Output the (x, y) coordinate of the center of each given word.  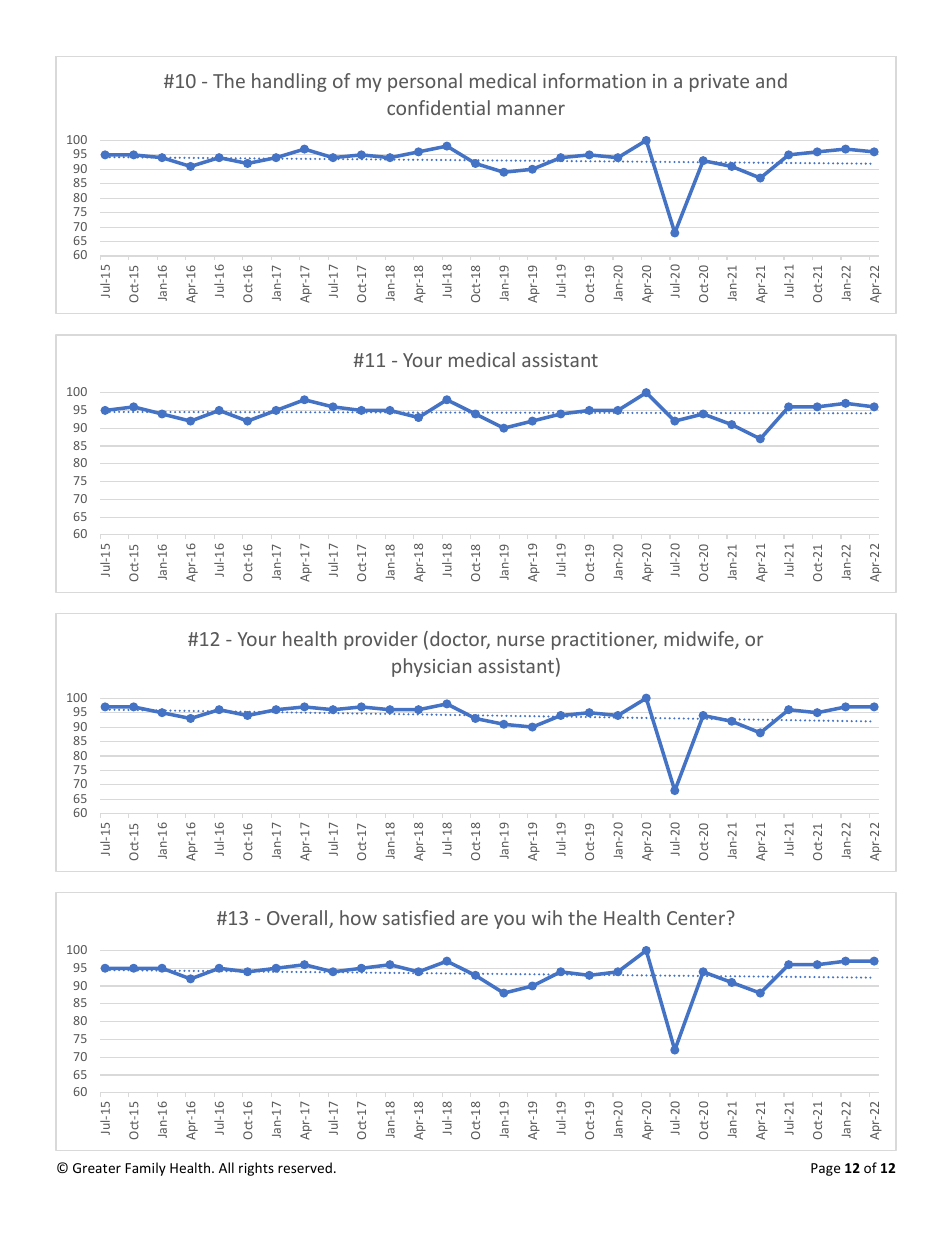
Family (145, 1169)
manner (531, 109)
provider (381, 640)
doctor (460, 640)
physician (431, 667)
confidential (438, 107)
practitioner (604, 641)
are (474, 919)
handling (289, 82)
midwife (700, 640)
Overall (298, 919)
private (719, 83)
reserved (305, 1167)
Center (696, 918)
